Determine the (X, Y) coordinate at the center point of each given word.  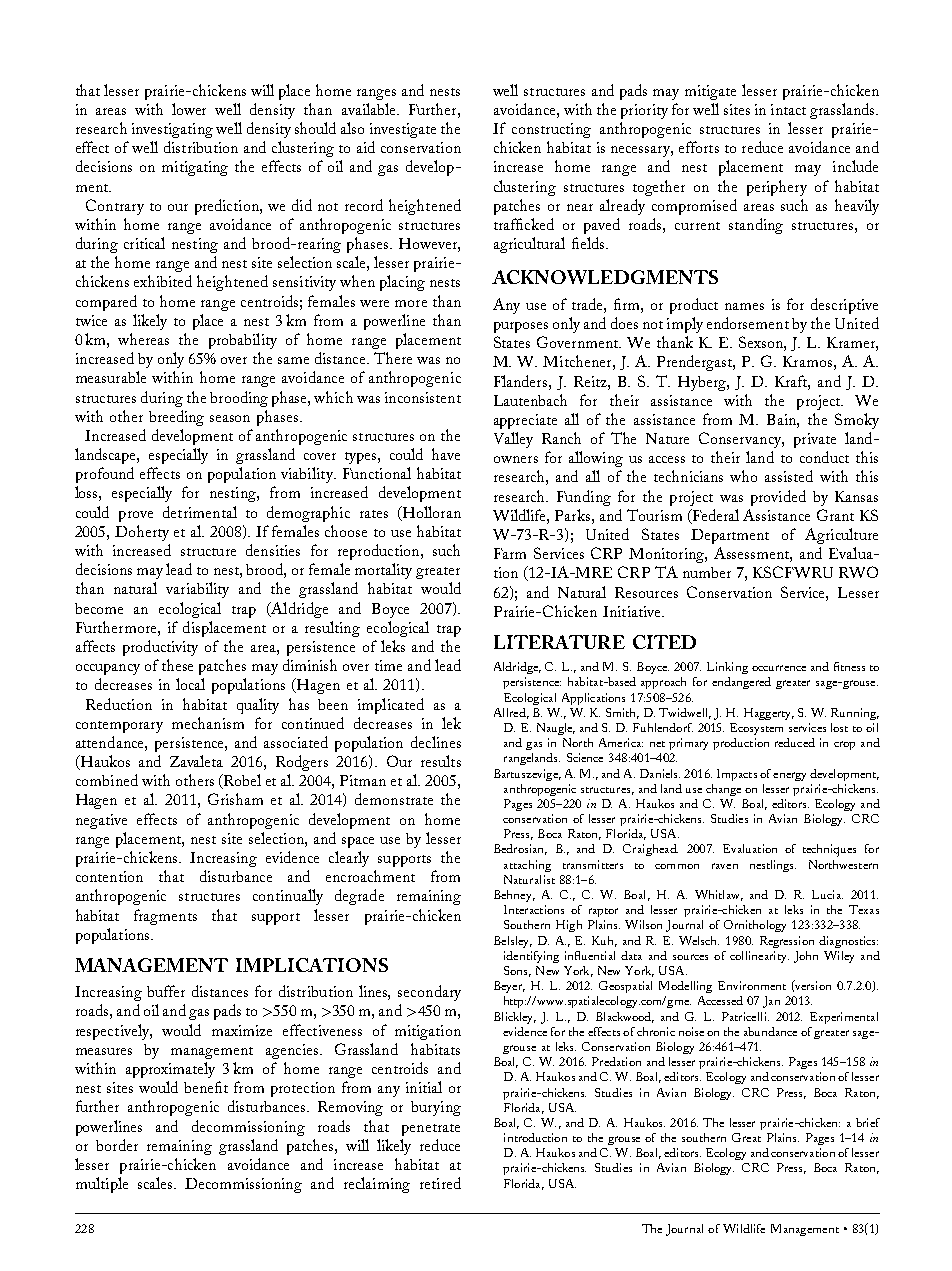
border (117, 1145)
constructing (551, 130)
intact (788, 109)
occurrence (779, 668)
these (177, 665)
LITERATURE (559, 642)
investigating (172, 130)
